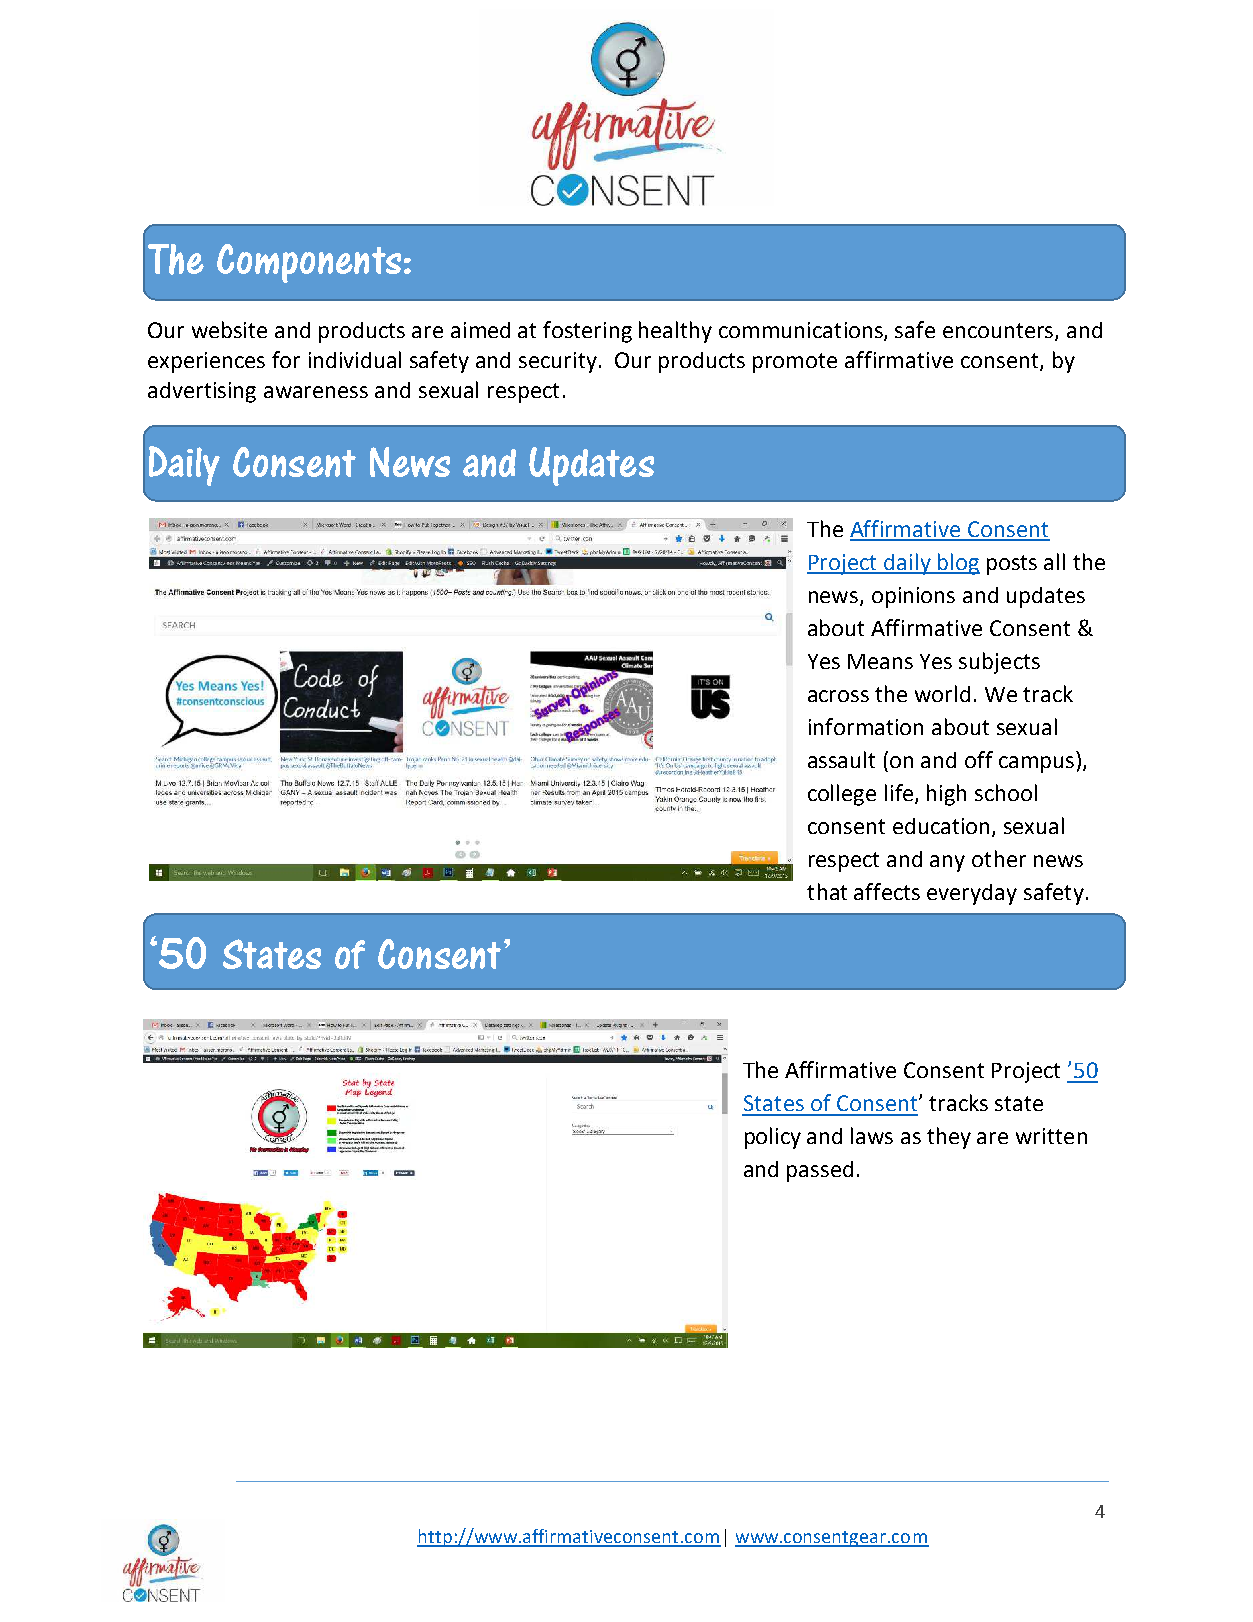 The image size is (1253, 1622). Describe the element at coordinates (947, 863) in the screenshot. I see `any` at that location.
